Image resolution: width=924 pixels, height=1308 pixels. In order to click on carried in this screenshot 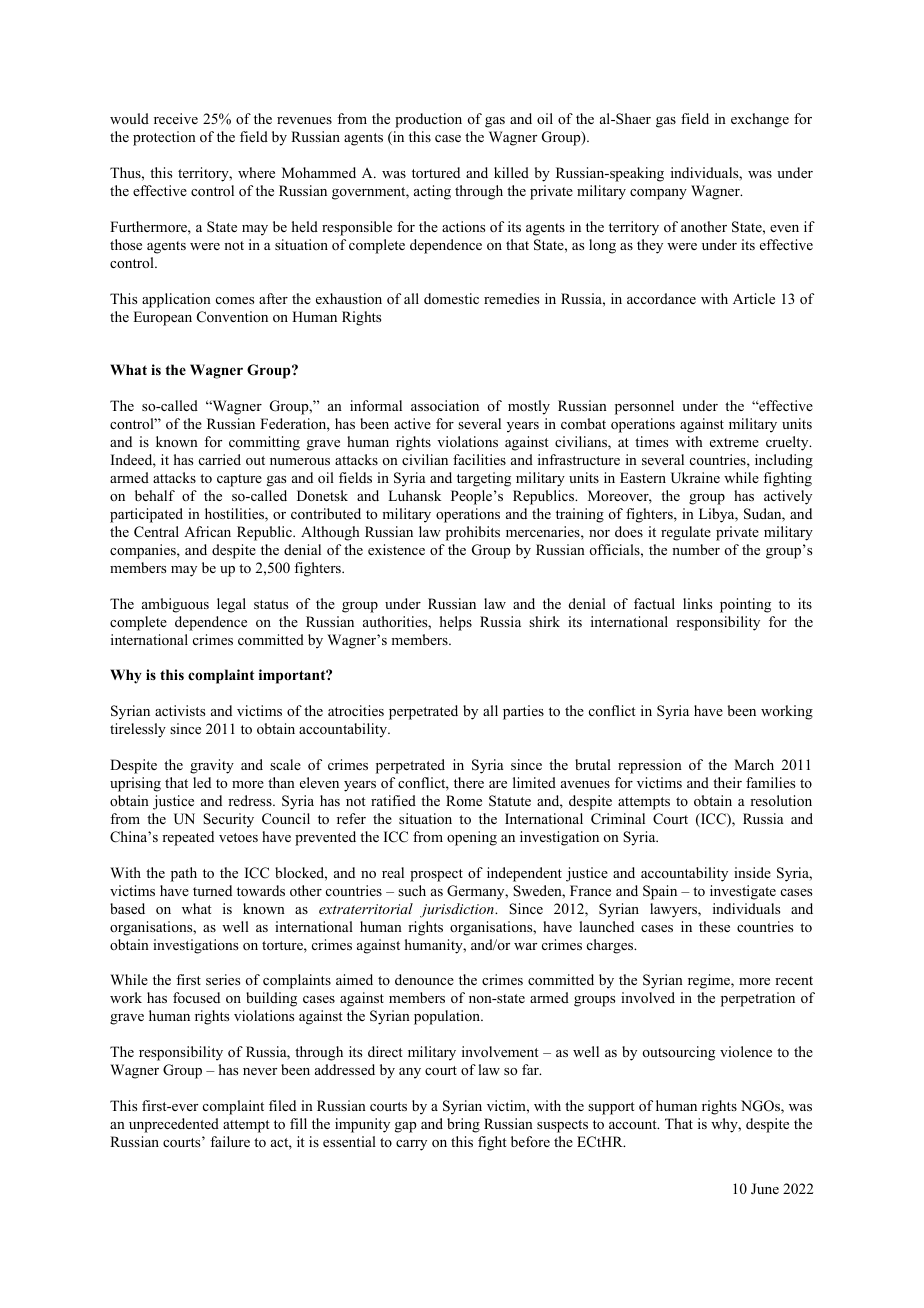, I will do `click(220, 459)`.
